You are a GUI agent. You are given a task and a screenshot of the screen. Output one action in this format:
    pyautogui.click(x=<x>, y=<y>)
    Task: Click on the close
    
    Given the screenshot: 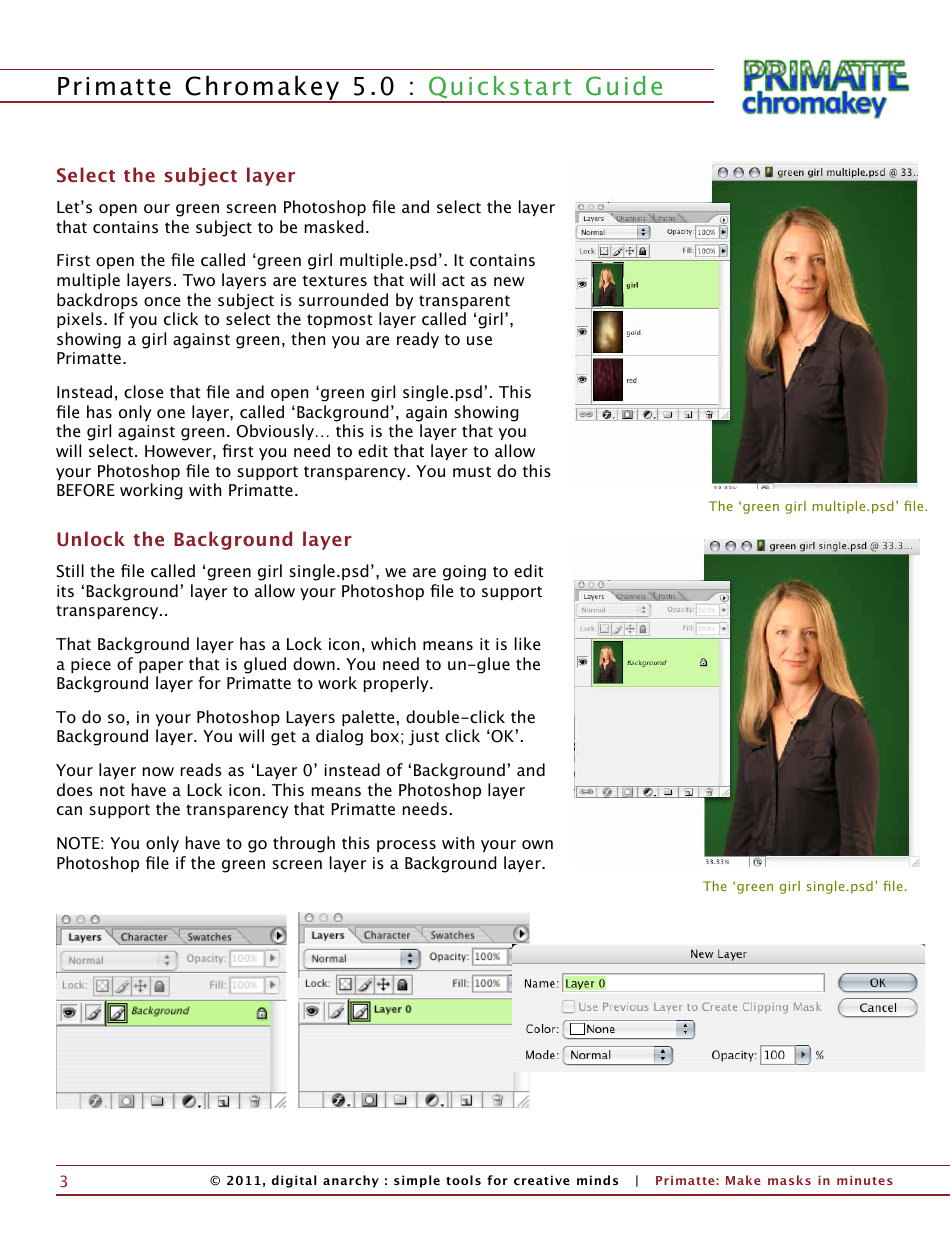 What is the action you would take?
    pyautogui.click(x=143, y=391)
